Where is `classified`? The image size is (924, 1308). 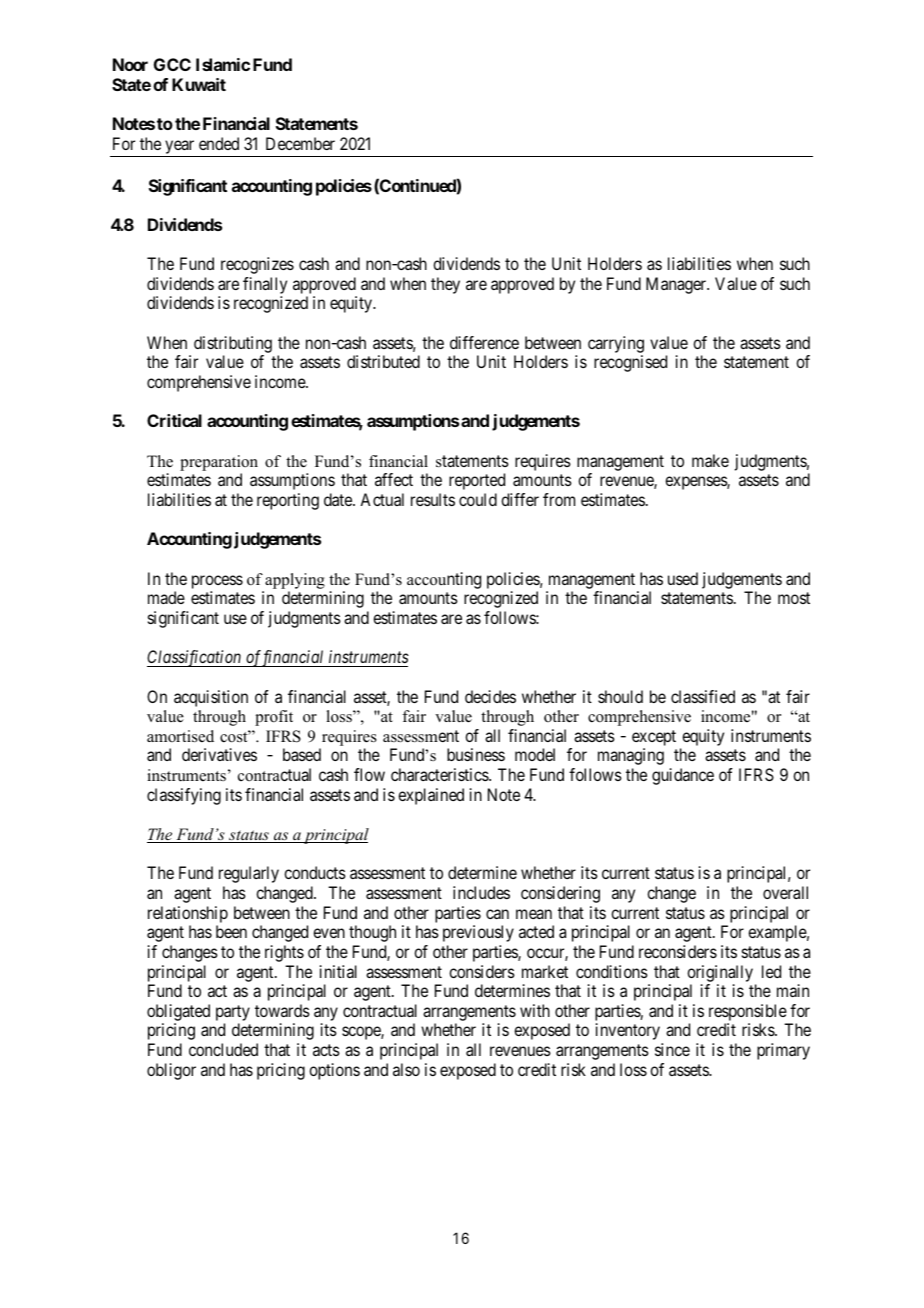 classified is located at coordinates (703, 696).
